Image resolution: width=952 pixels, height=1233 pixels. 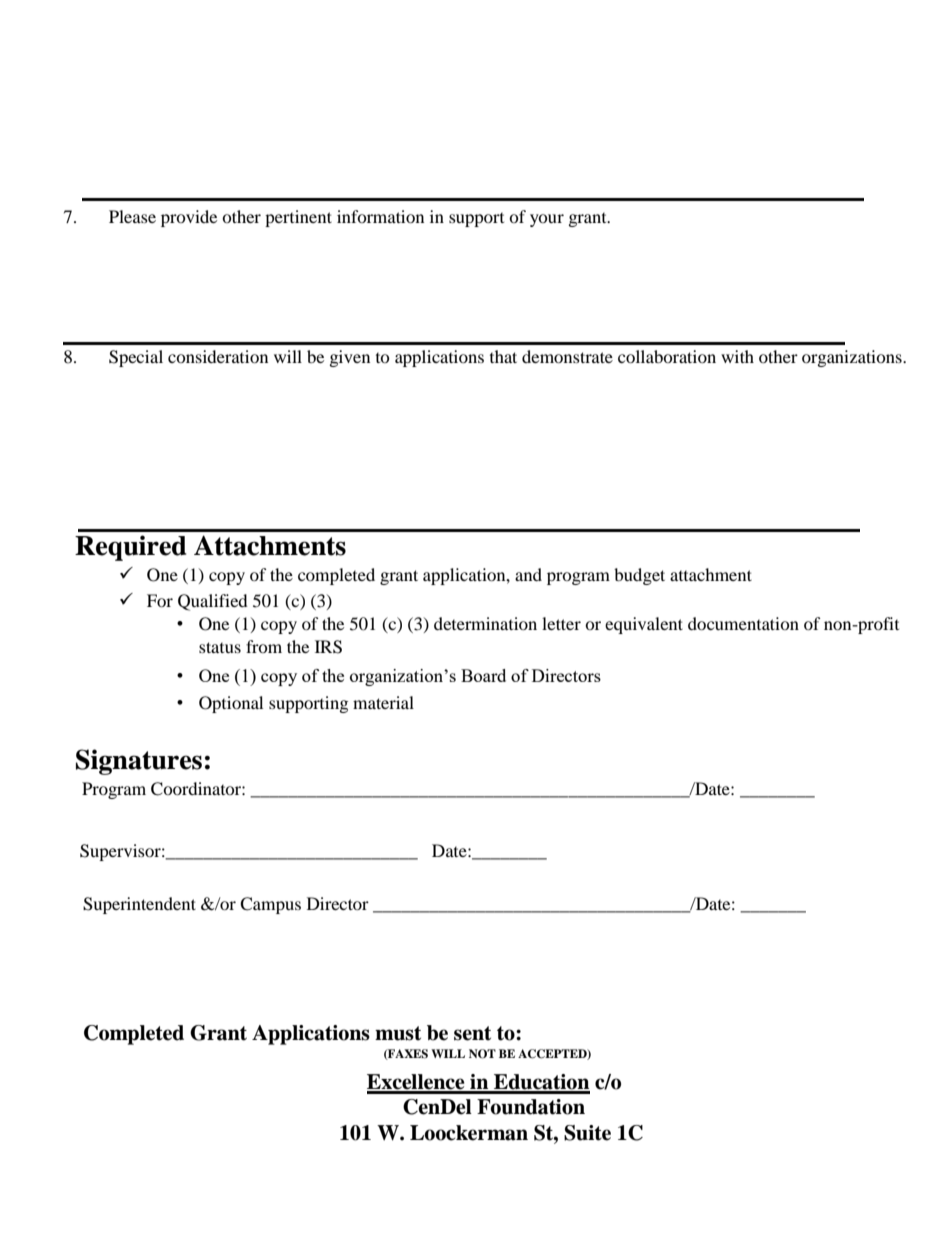 I want to click on information, so click(x=380, y=216).
